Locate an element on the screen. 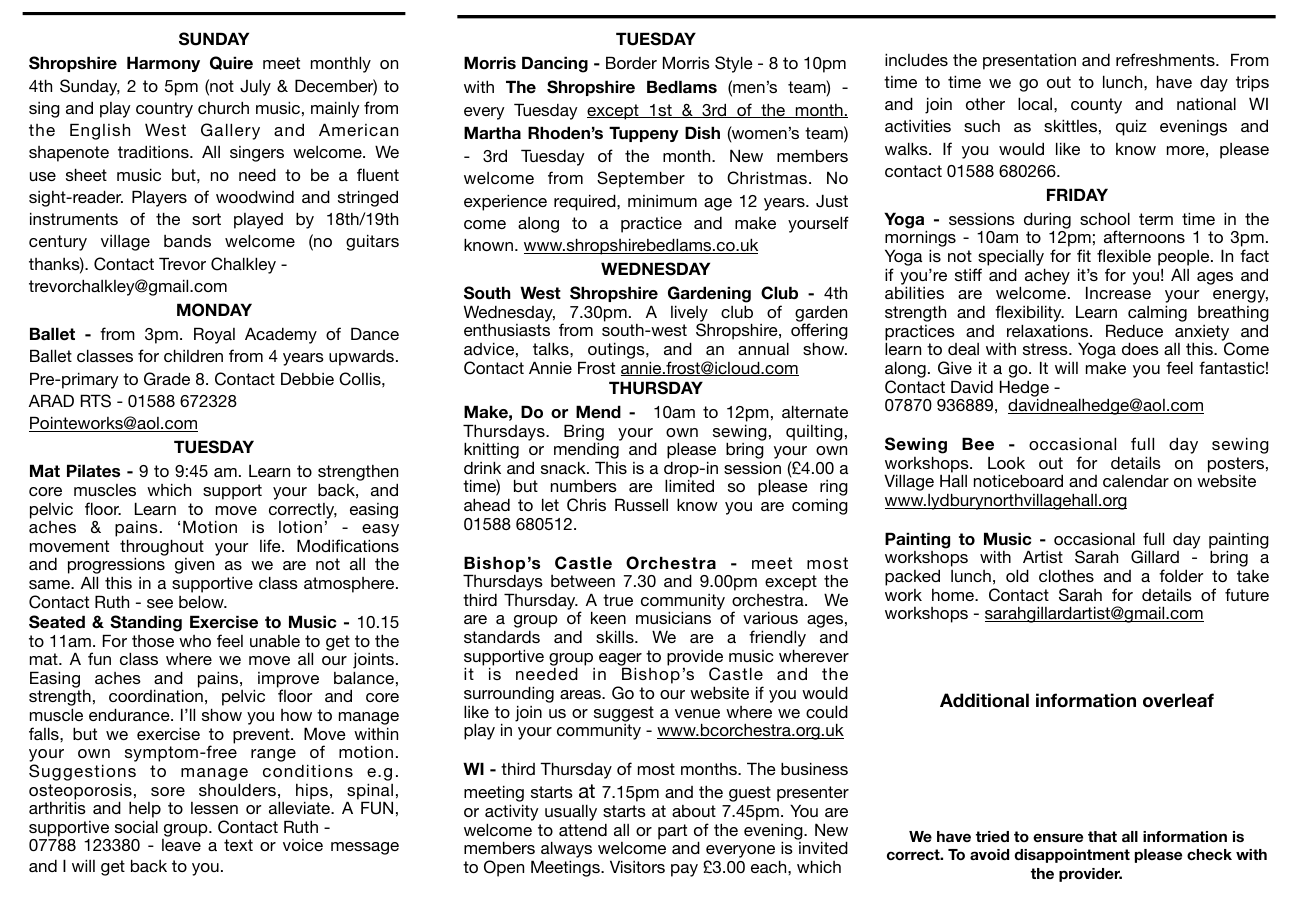 Image resolution: width=1308 pixels, height=924 pixels. lively is located at coordinates (690, 314).
